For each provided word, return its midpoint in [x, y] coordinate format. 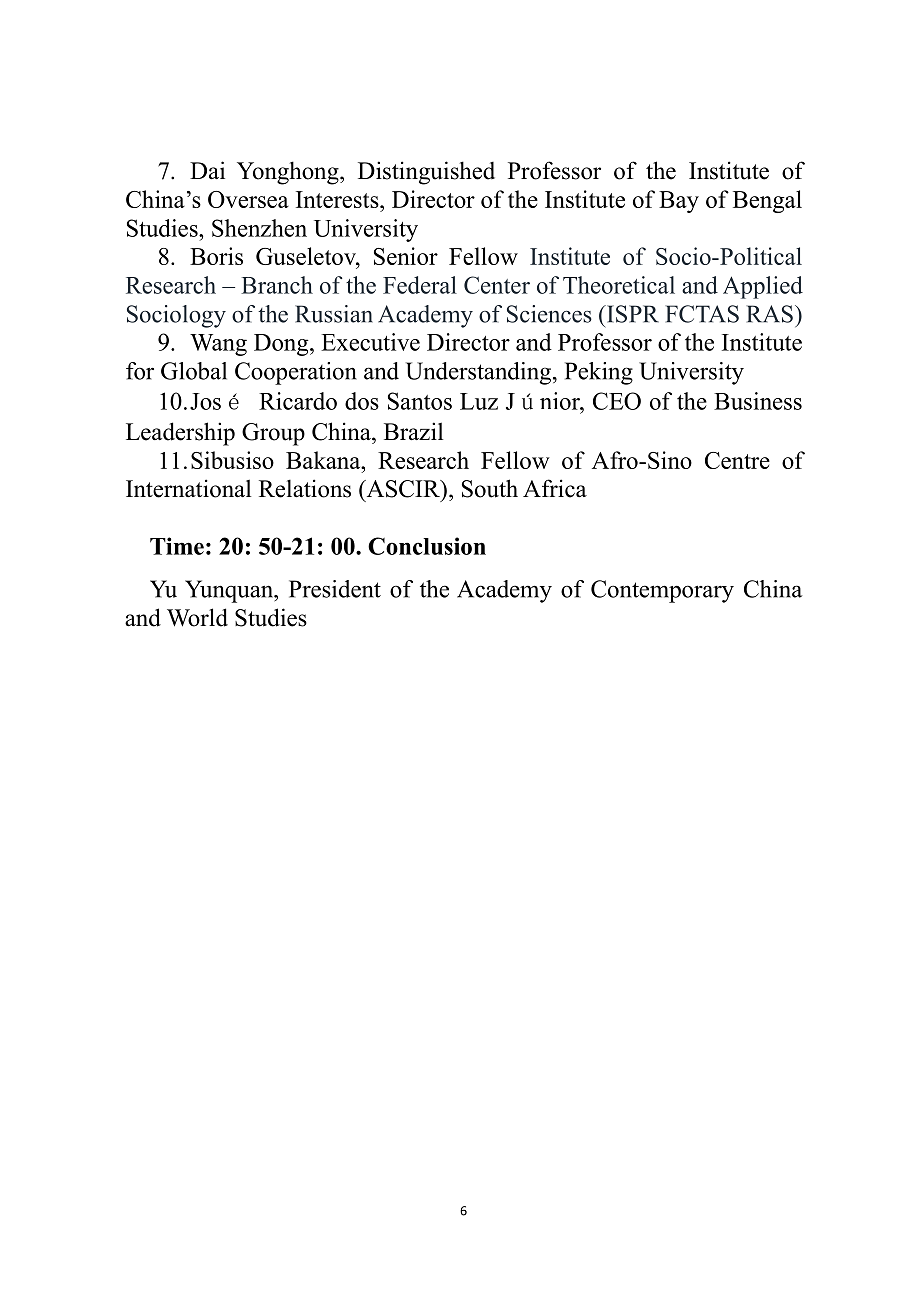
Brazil [413, 431]
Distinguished [426, 173]
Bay [679, 202]
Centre [737, 460]
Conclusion [427, 546]
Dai [207, 170]
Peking [599, 373]
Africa [555, 488]
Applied [763, 287]
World [197, 617]
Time [177, 546]
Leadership [180, 434]
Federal [420, 285]
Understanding [480, 373]
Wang [218, 345]
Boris [216, 256]
